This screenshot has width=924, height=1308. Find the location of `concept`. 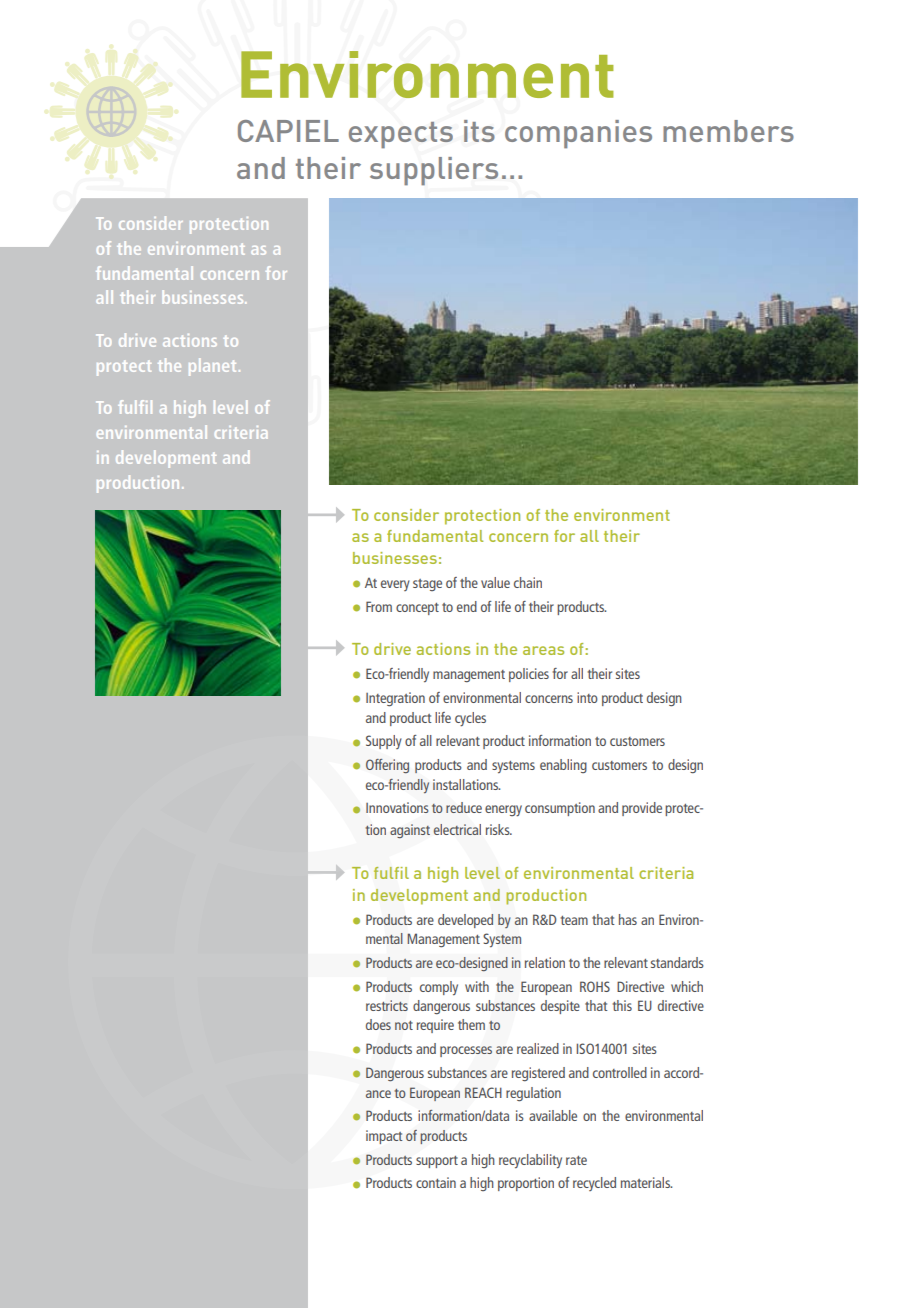

concept is located at coordinates (417, 609).
